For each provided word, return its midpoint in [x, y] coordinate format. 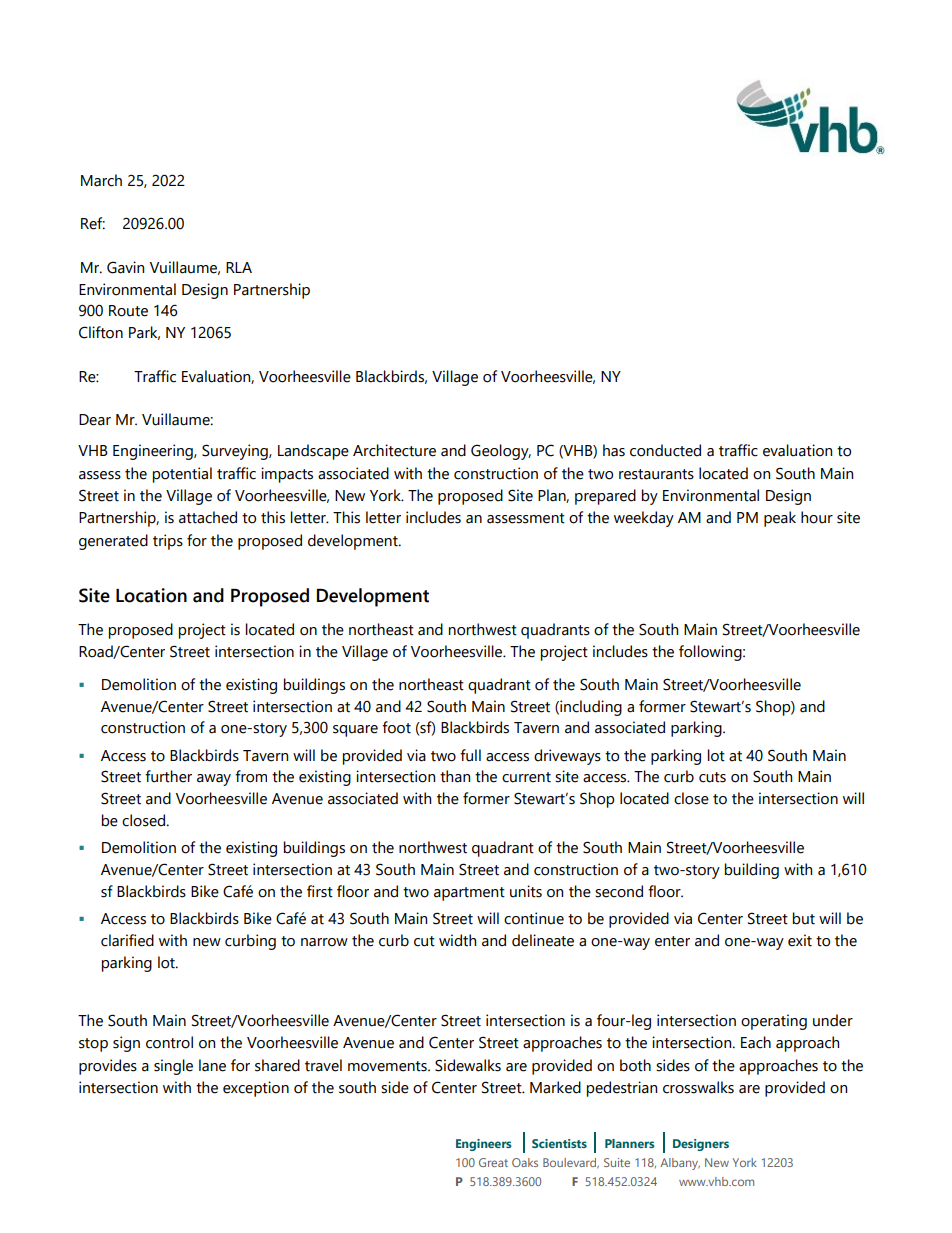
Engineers [483, 1145]
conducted [665, 450]
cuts [712, 777]
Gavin [125, 267]
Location [151, 595]
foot [396, 727]
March [101, 180]
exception [256, 1089]
